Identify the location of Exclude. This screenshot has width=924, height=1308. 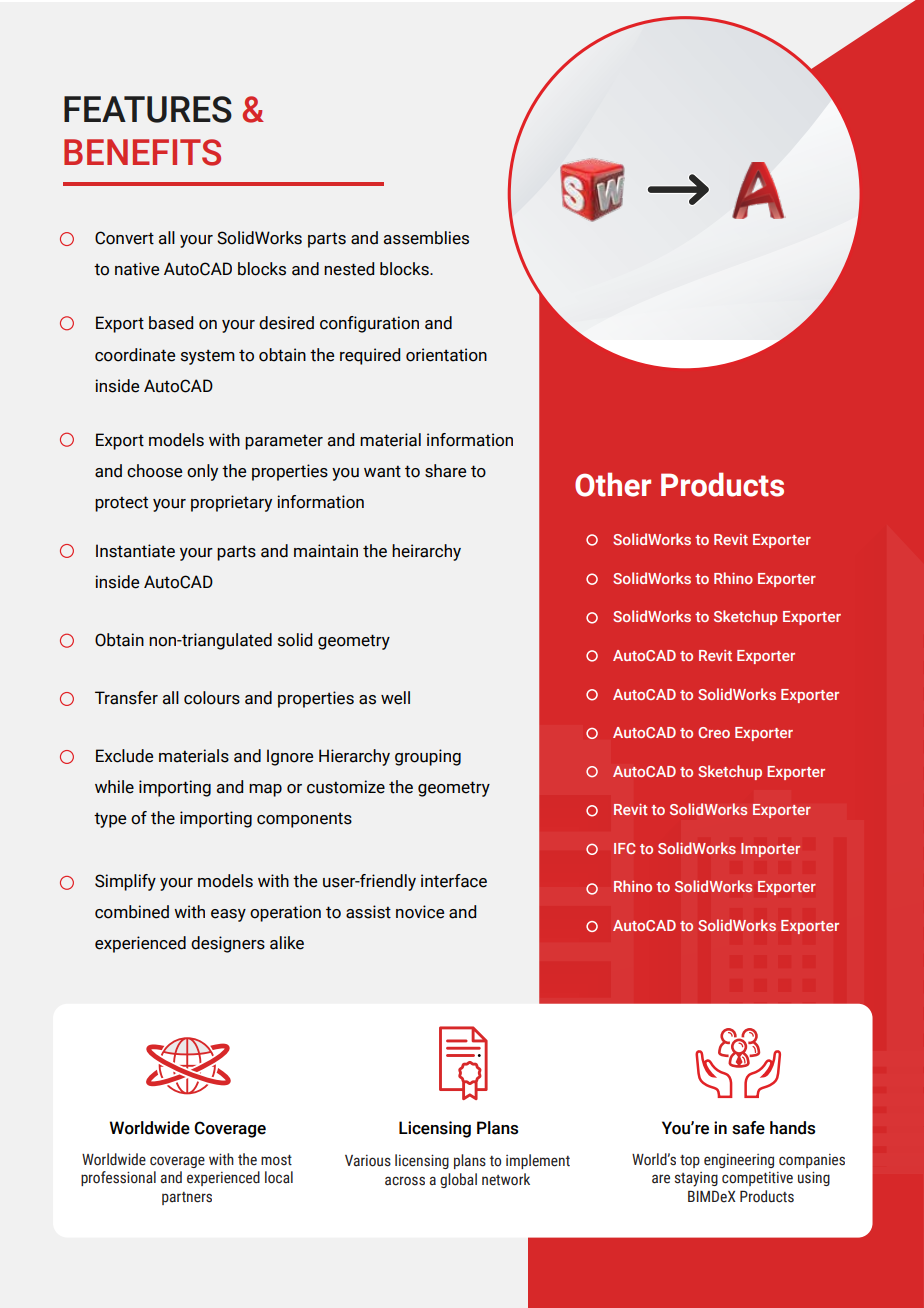
(124, 756).
